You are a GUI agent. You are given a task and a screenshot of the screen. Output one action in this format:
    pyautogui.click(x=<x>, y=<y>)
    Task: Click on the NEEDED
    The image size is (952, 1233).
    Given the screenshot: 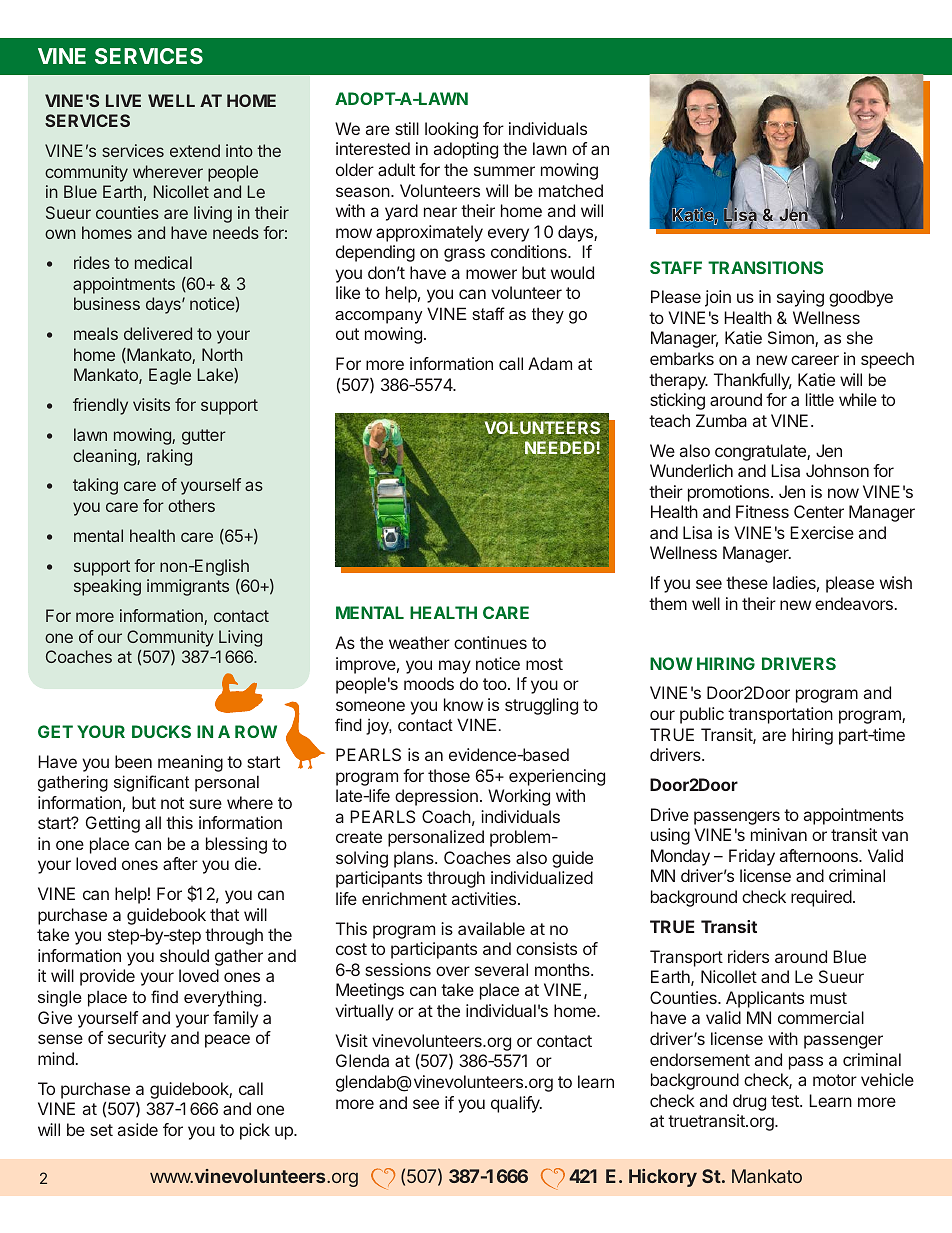 What is the action you would take?
    pyautogui.click(x=561, y=448)
